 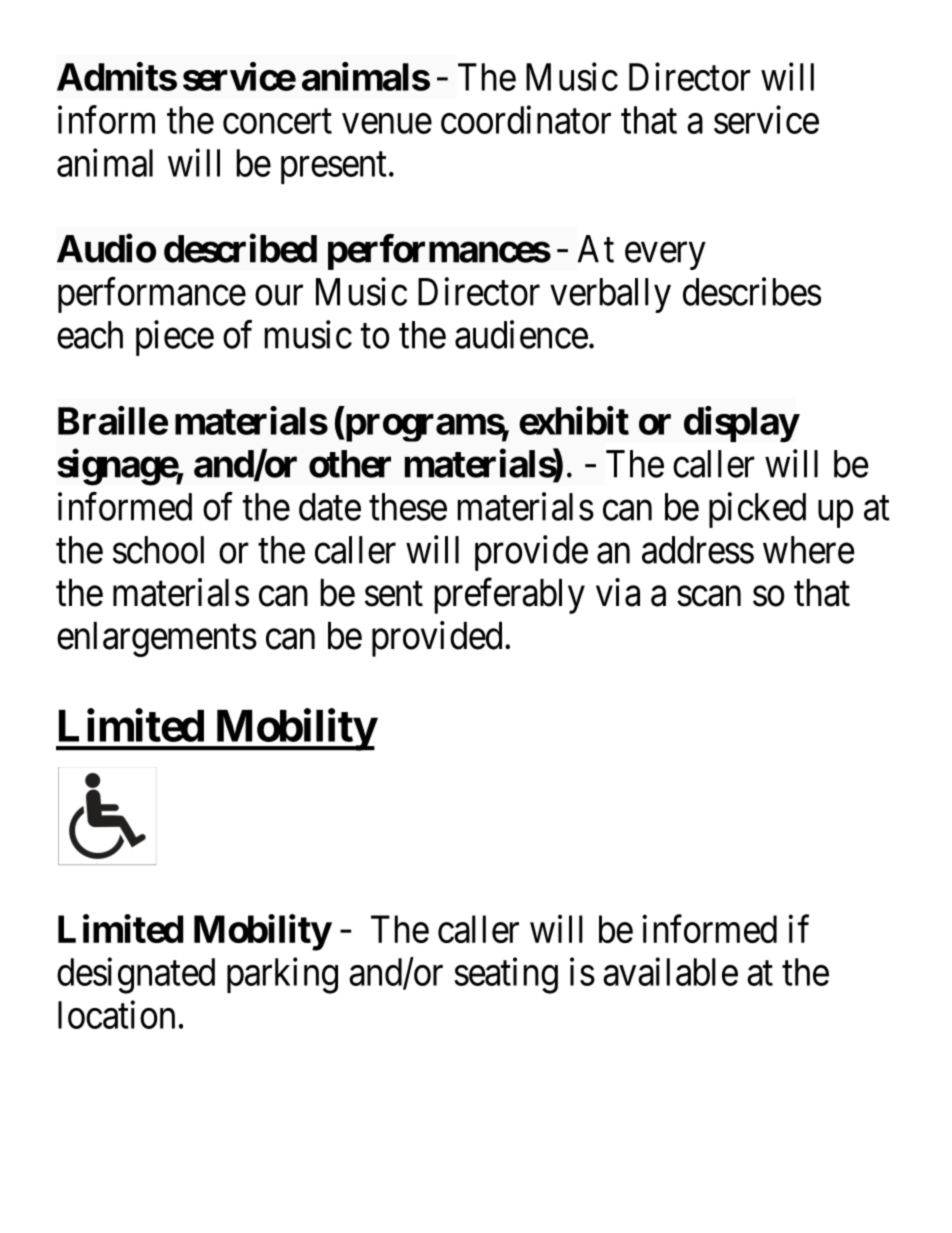 What do you see at coordinates (665, 256) in the screenshot?
I see `every` at bounding box center [665, 256].
